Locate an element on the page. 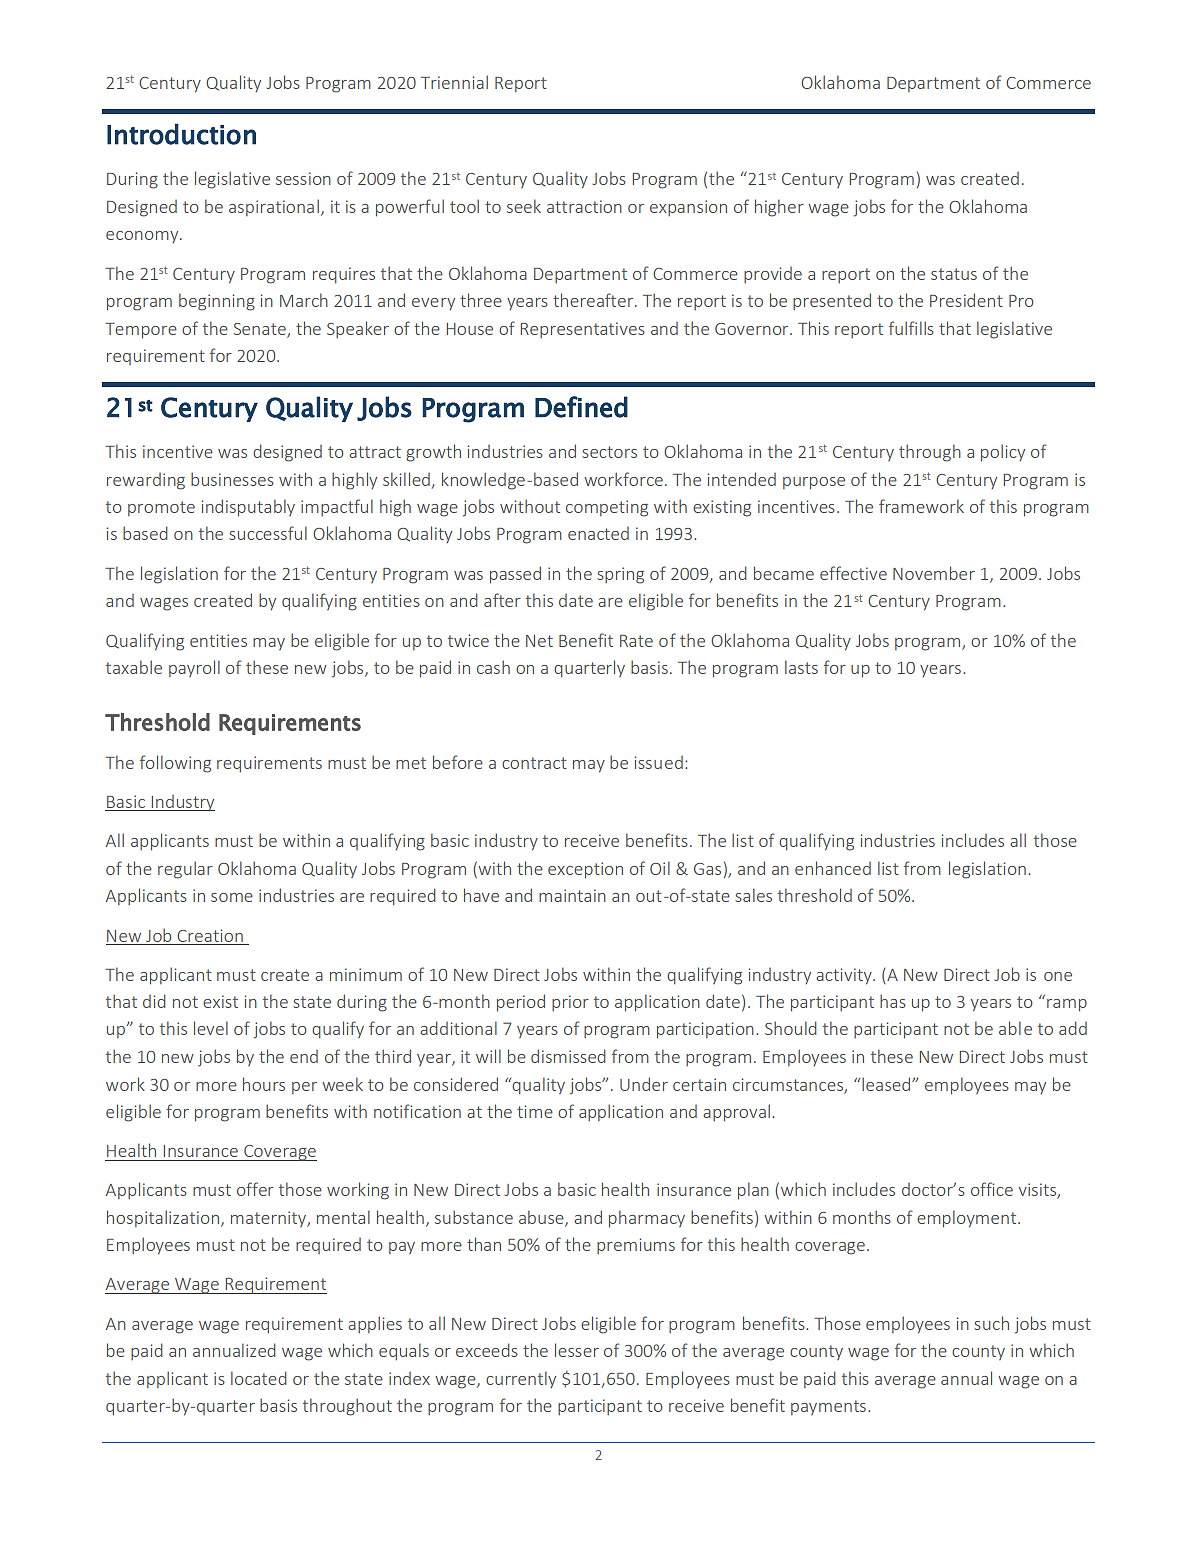  Creation is located at coordinates (210, 935).
